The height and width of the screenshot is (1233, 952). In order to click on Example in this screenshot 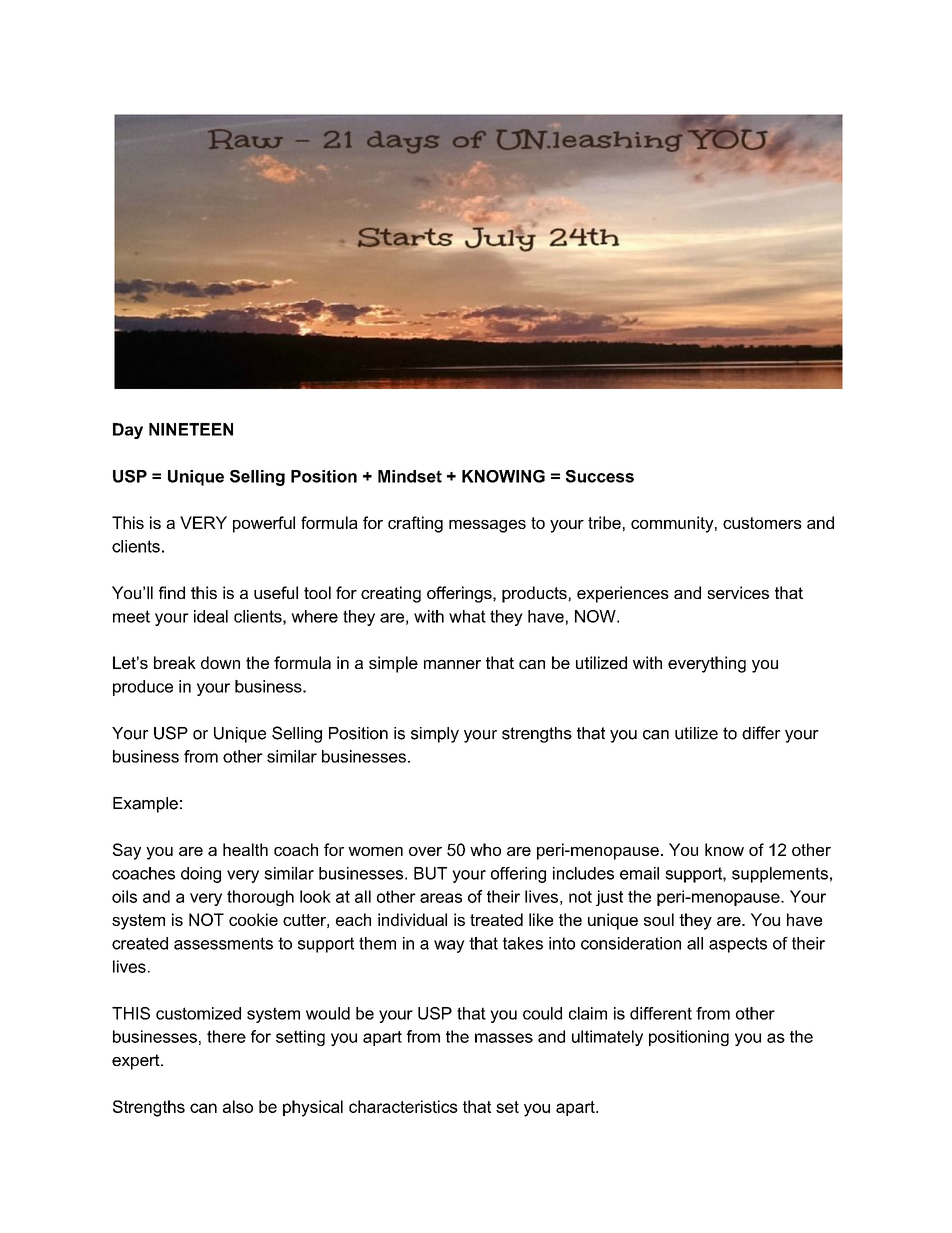, I will do `click(145, 805)`.
